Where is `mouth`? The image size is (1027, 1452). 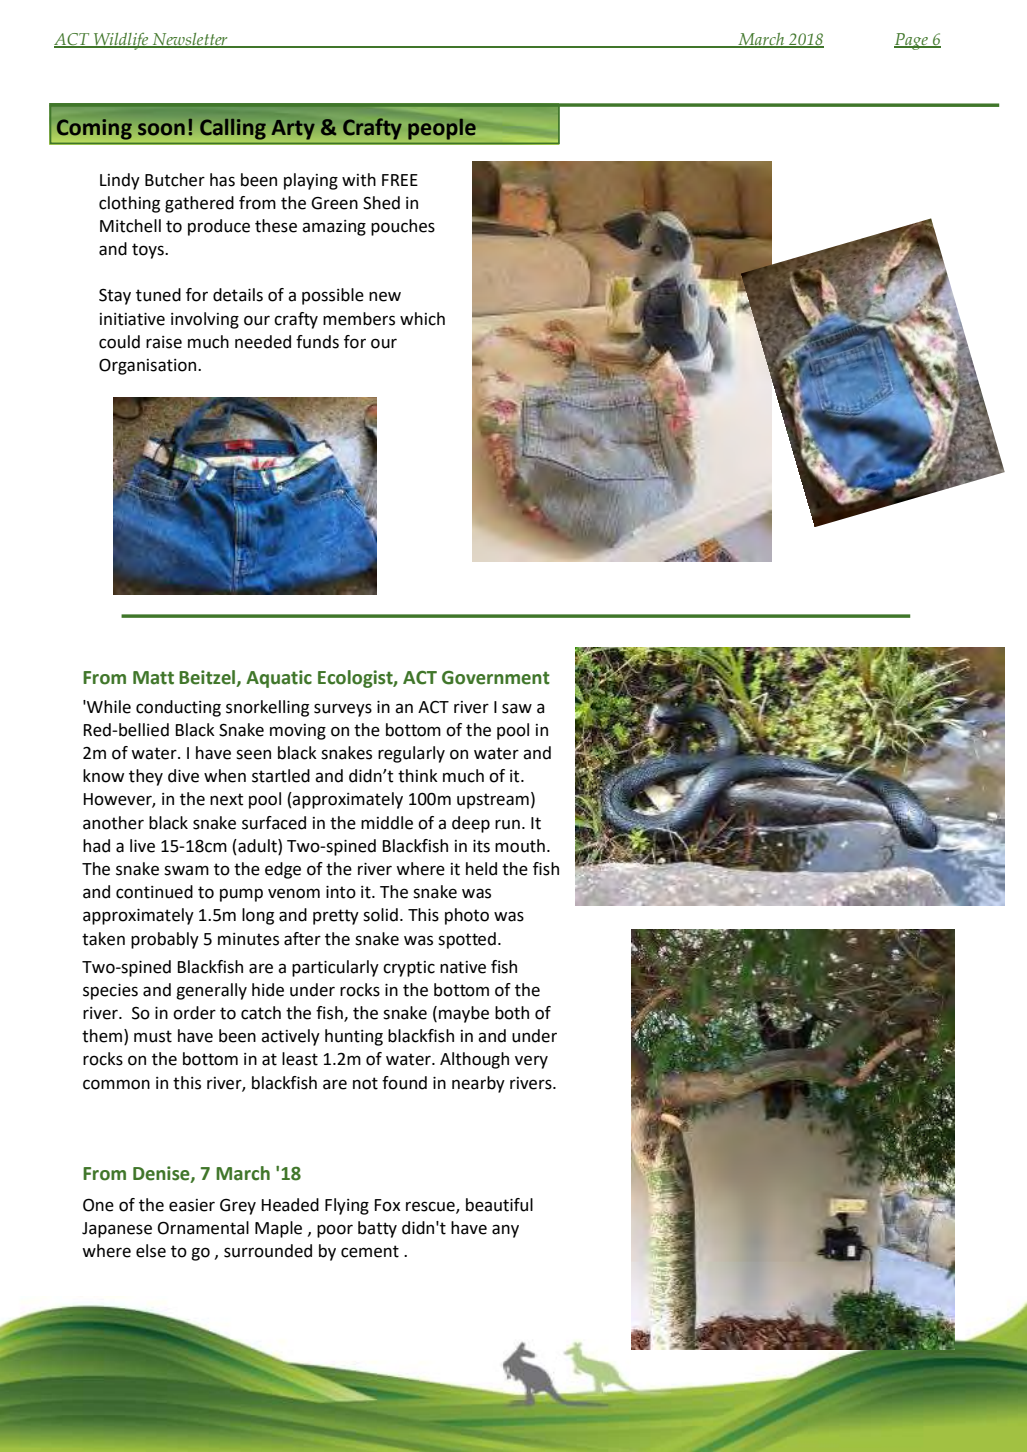 mouth is located at coordinates (520, 846).
